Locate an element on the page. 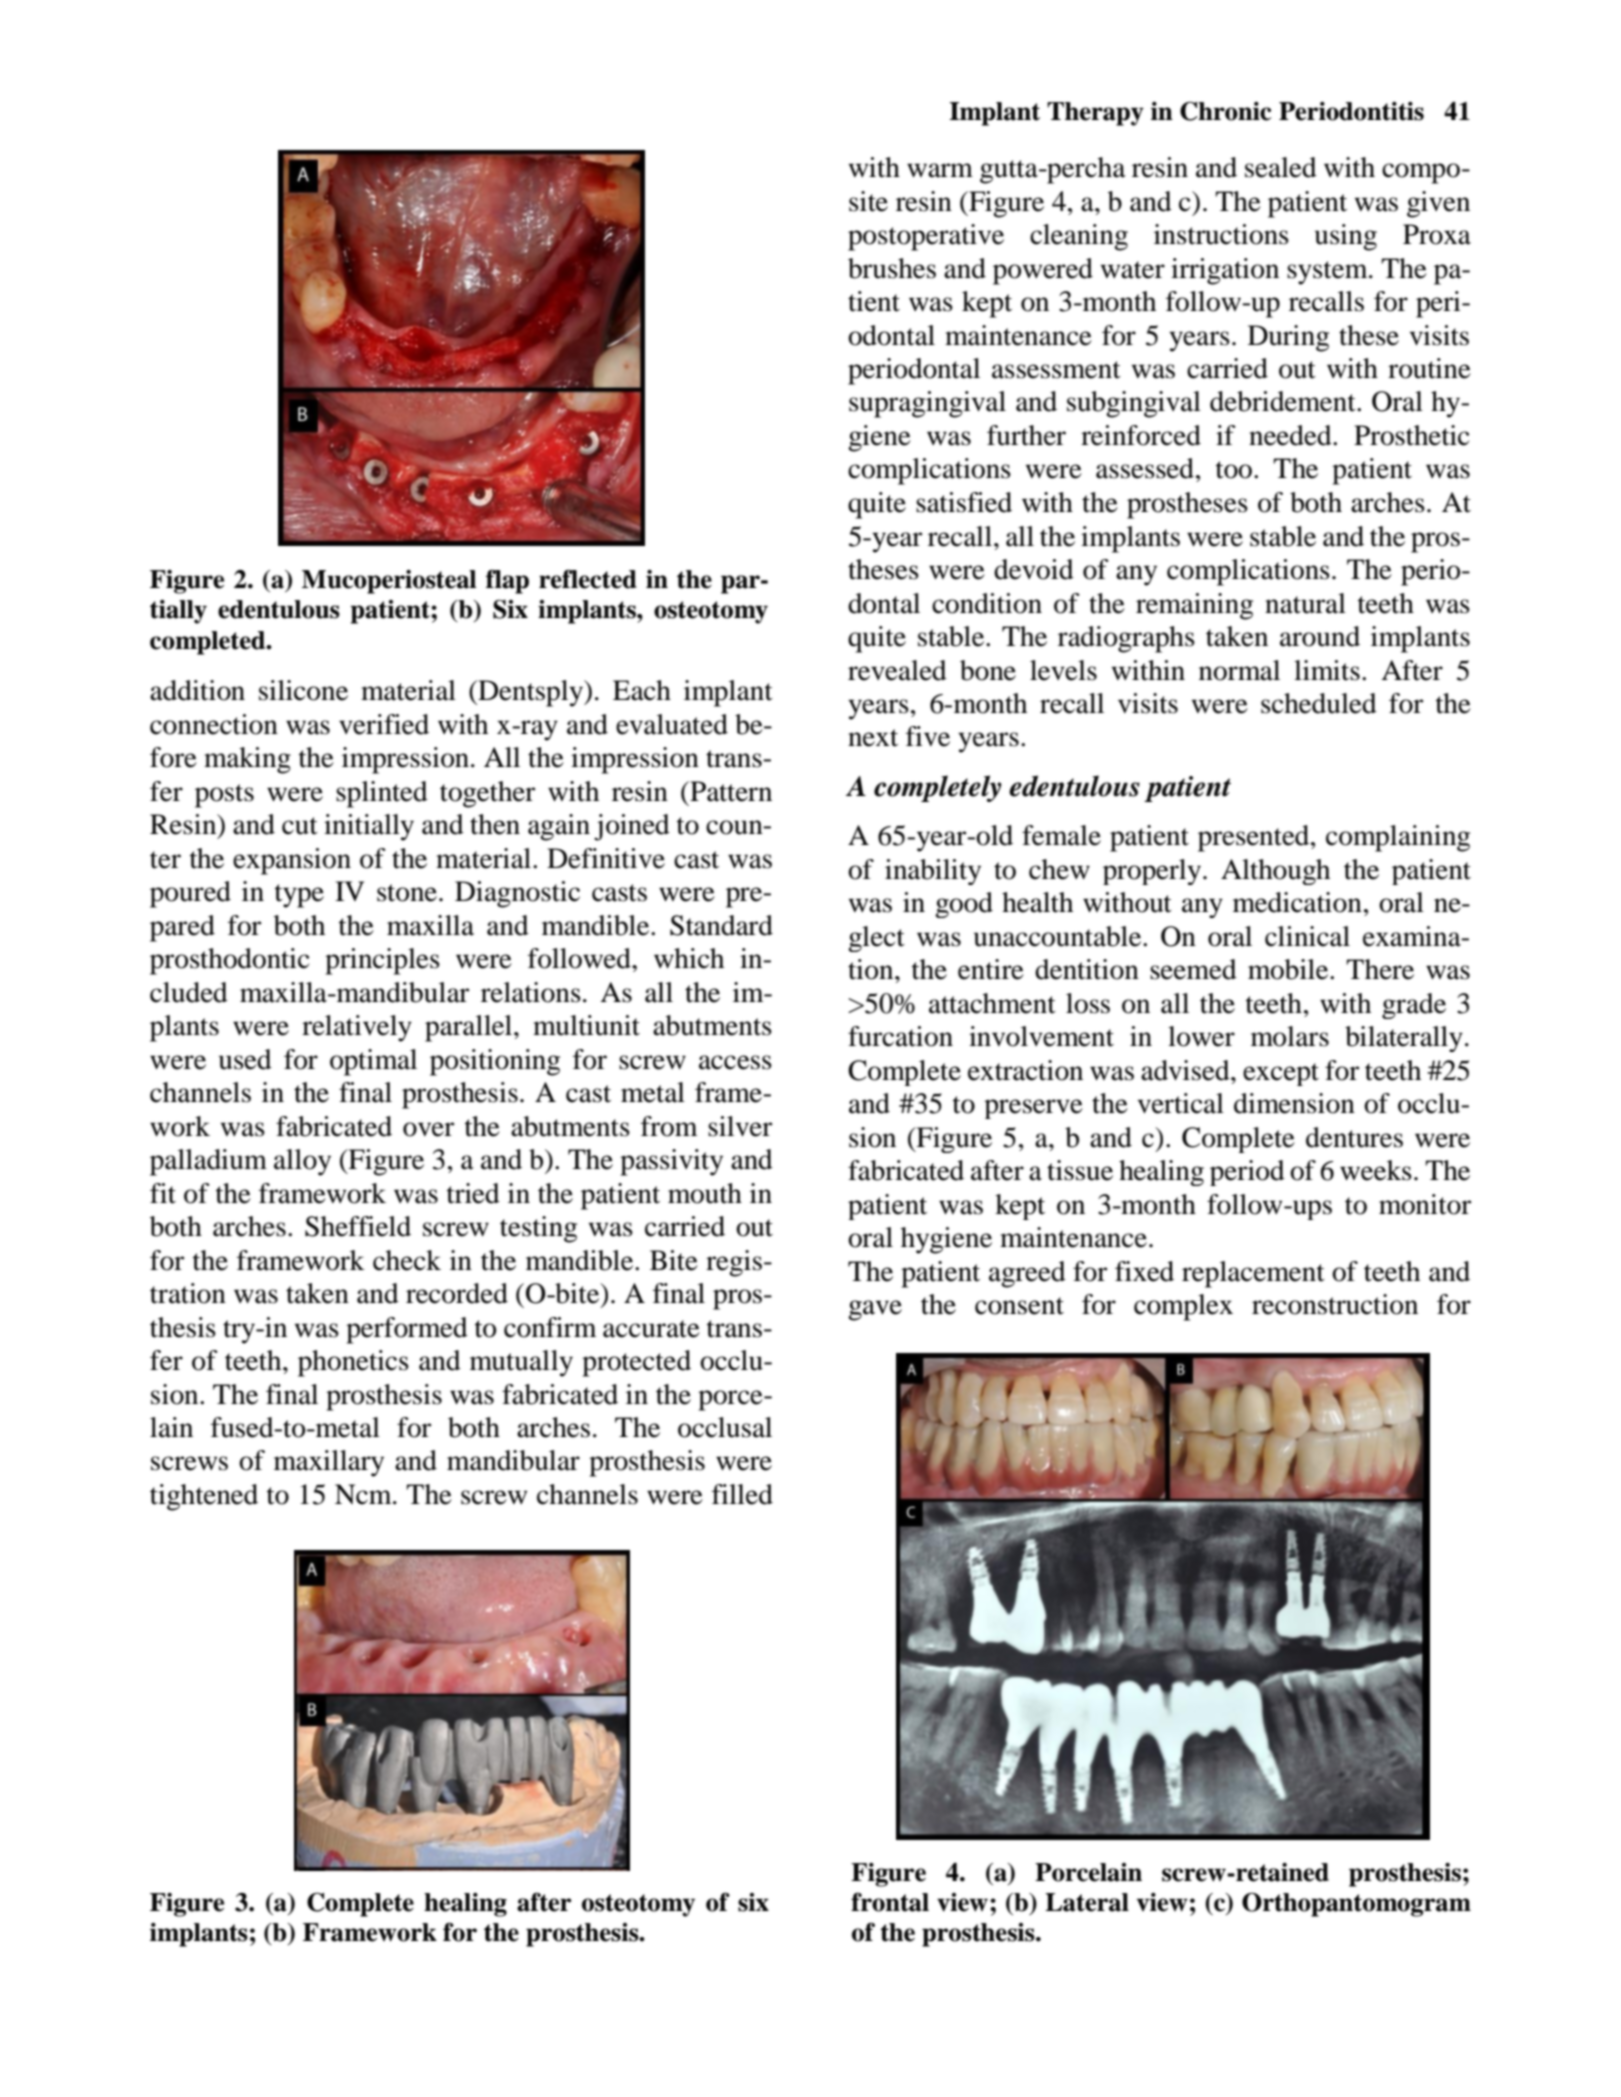  Sheffield is located at coordinates (358, 1226).
